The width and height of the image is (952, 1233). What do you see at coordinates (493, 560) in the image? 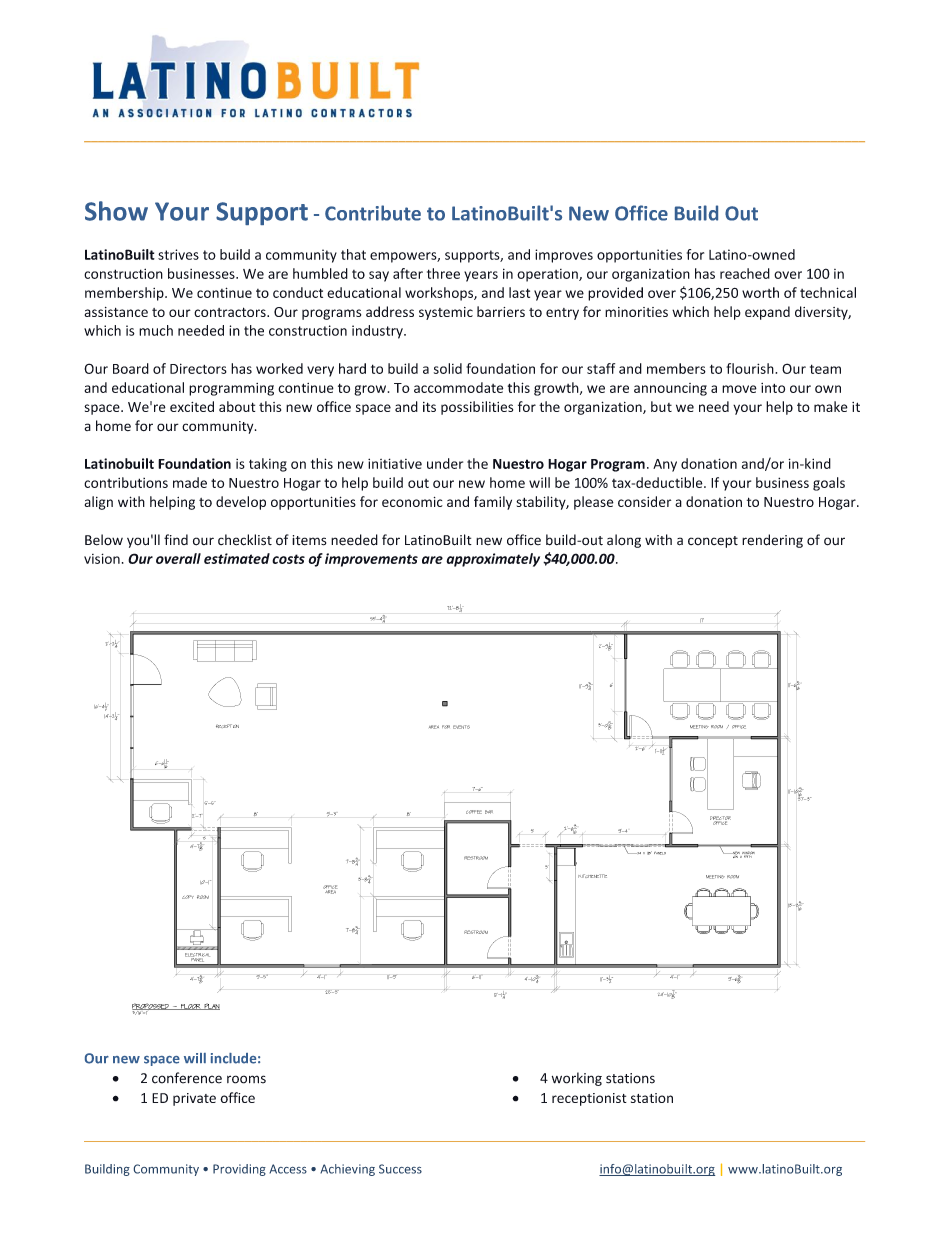
I see `approximately` at bounding box center [493, 560].
